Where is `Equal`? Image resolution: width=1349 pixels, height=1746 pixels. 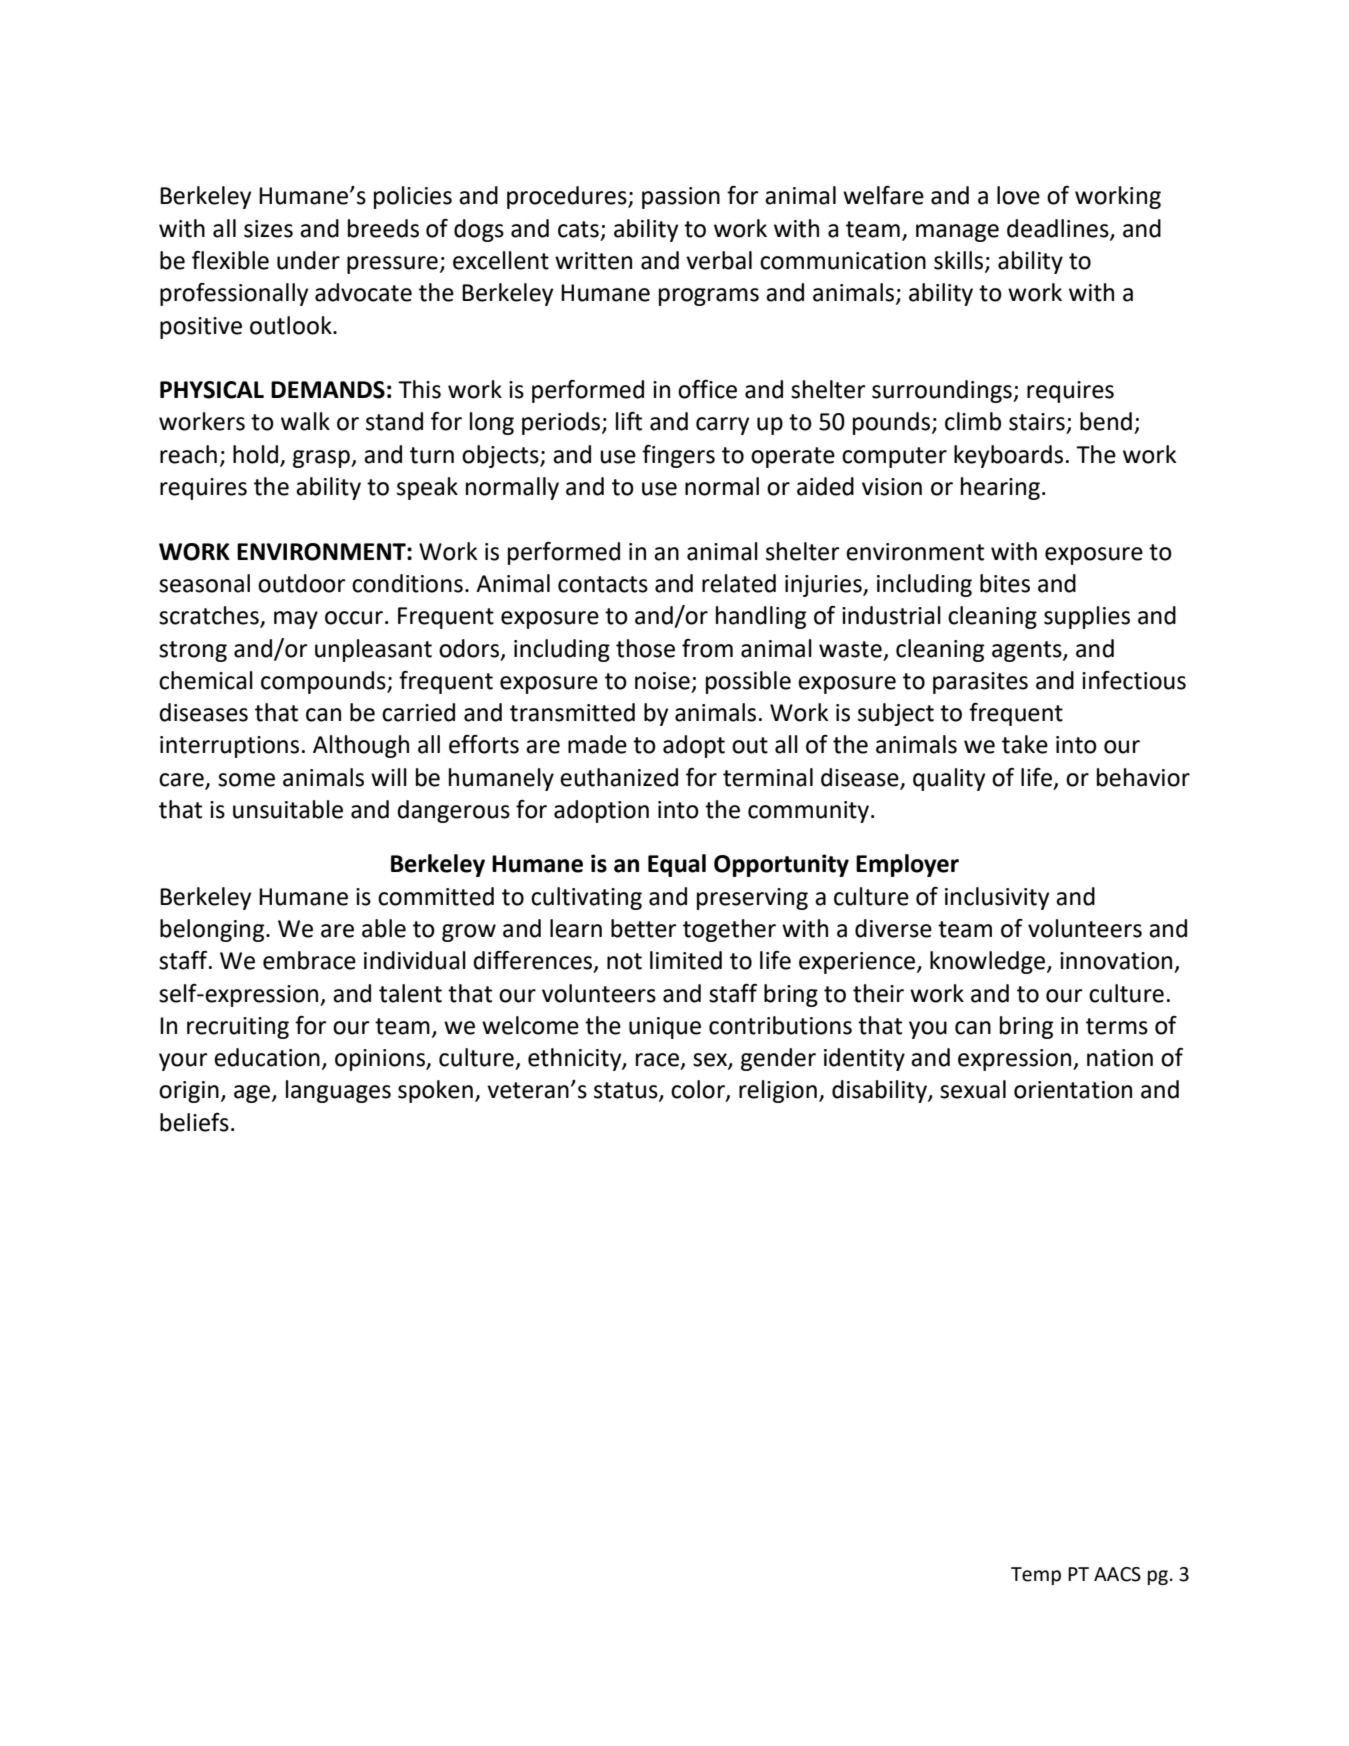
Equal is located at coordinates (677, 865).
